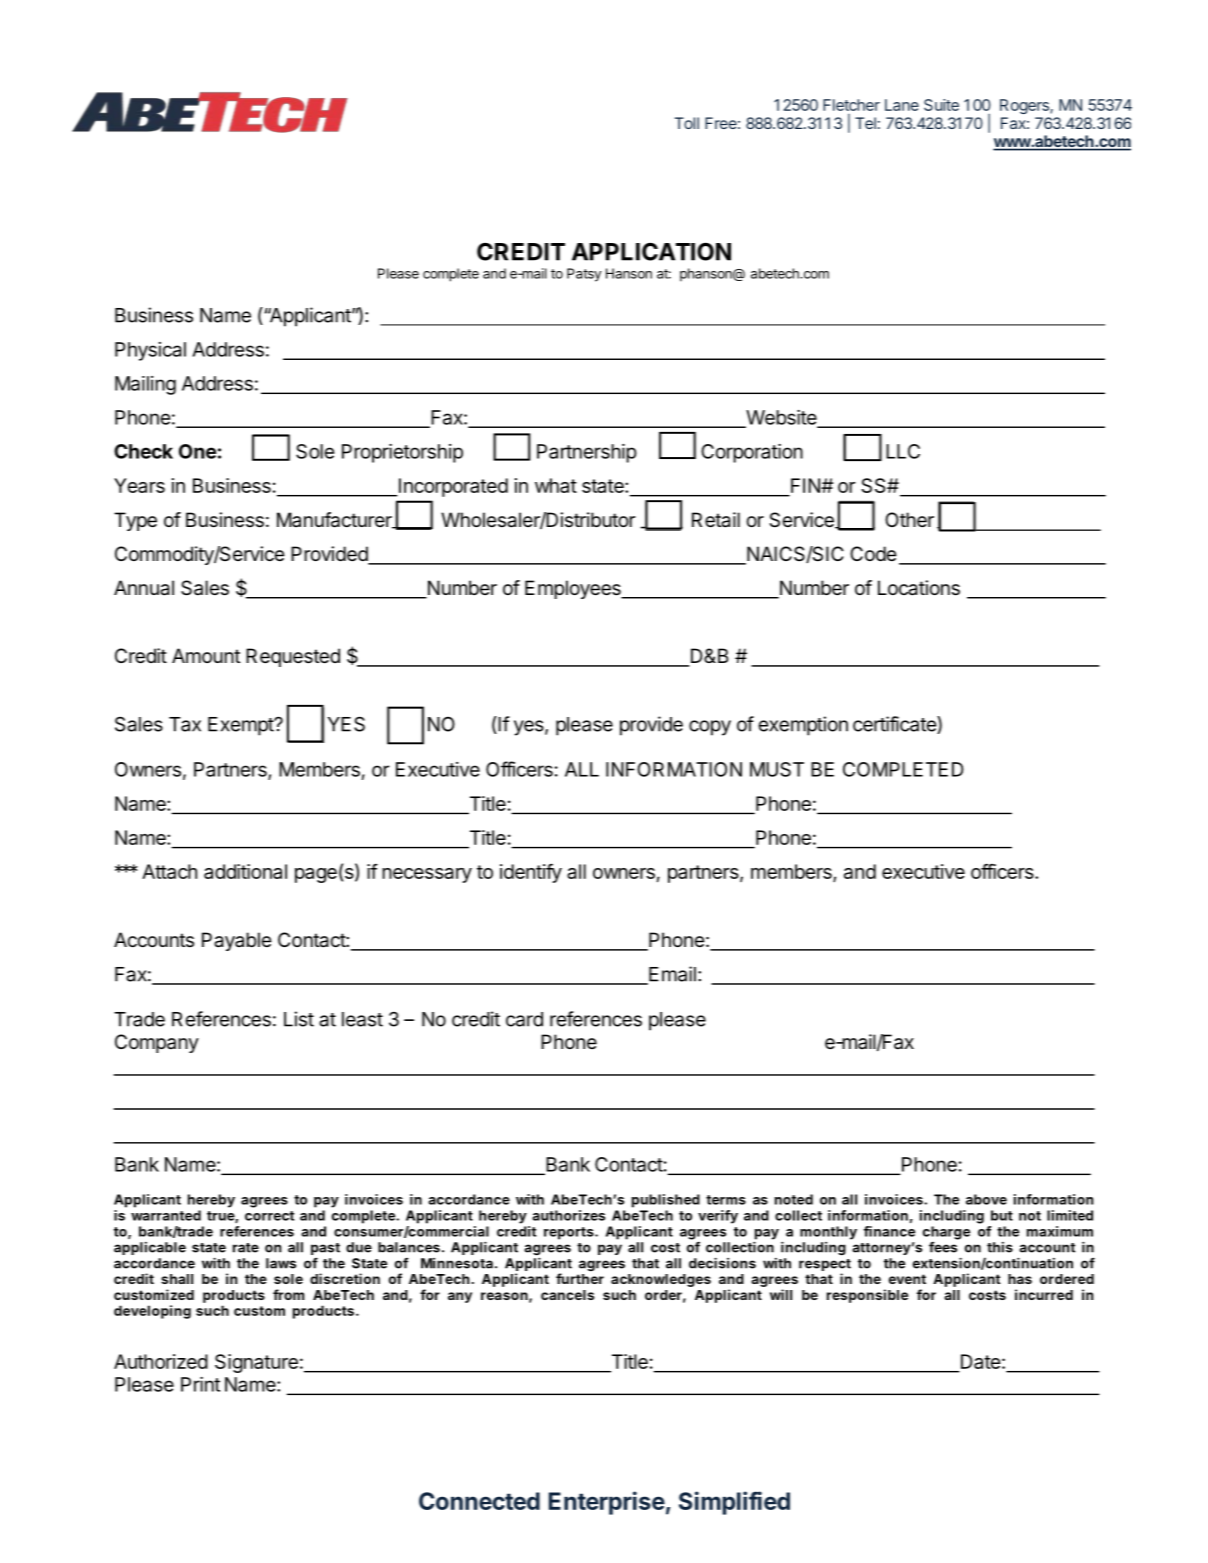  What do you see at coordinates (150, 351) in the document?
I see `Physical` at bounding box center [150, 351].
